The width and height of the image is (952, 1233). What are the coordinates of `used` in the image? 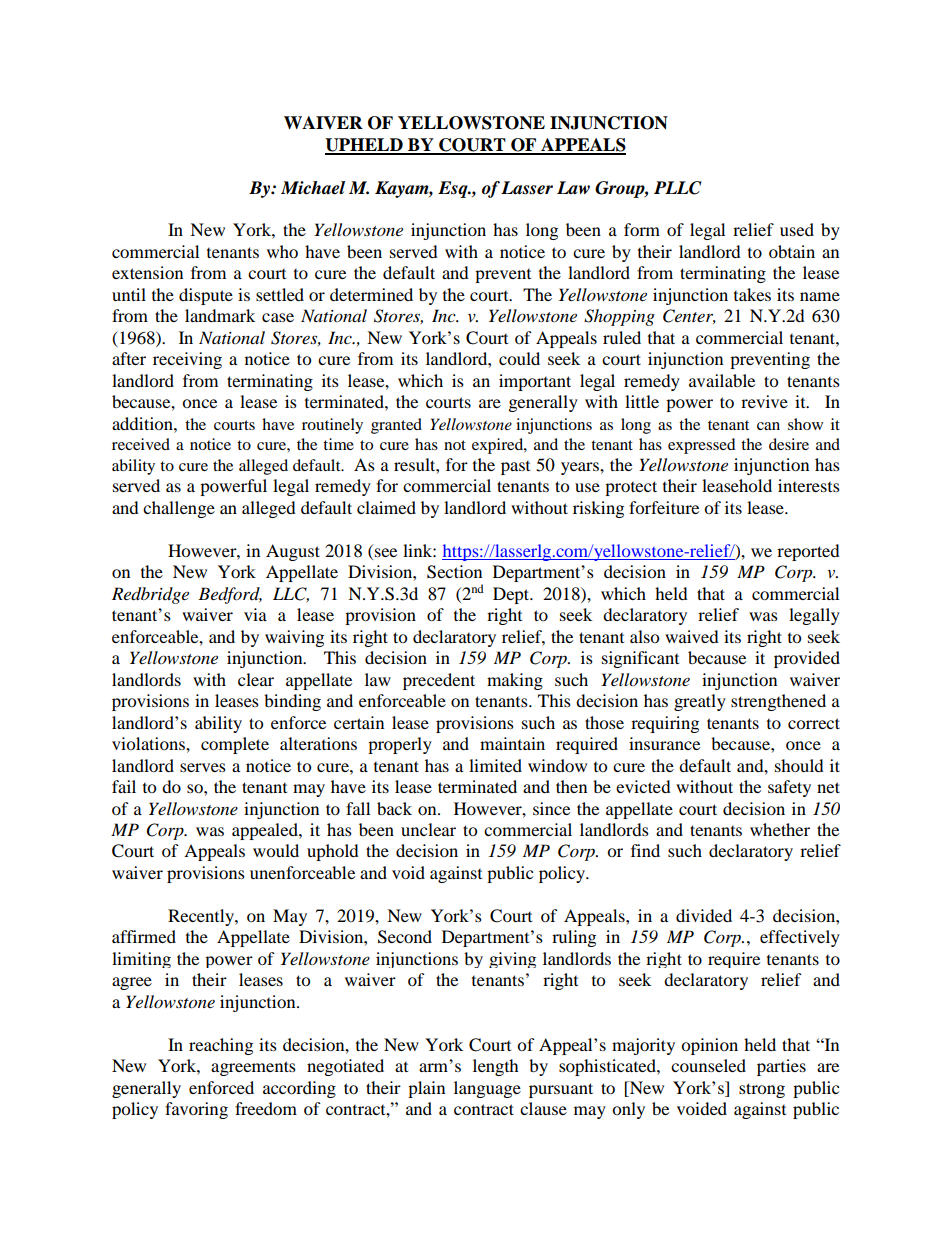 It's located at (797, 229).
